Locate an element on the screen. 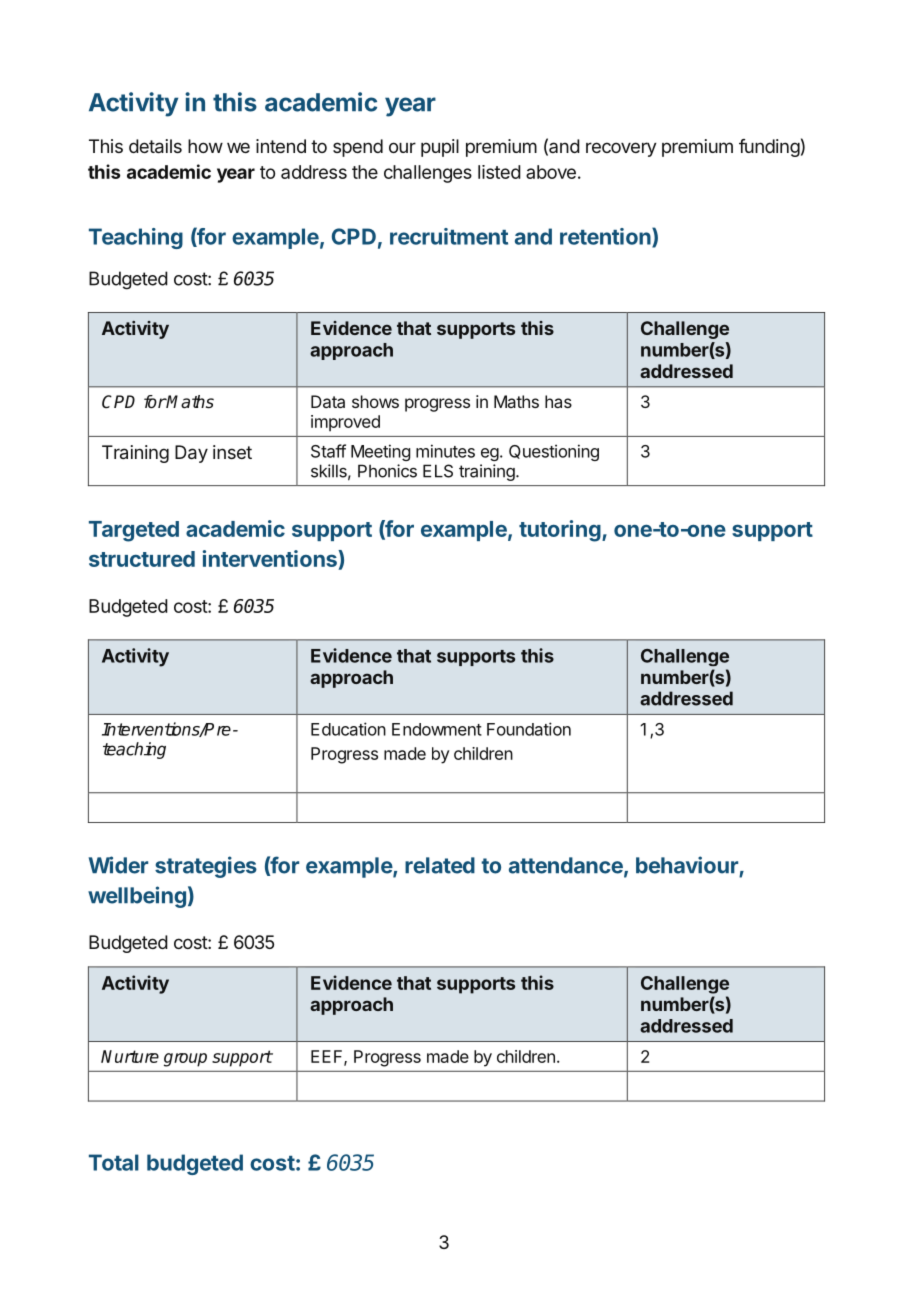 The height and width of the screenshot is (1308, 924). behaviour is located at coordinates (687, 865).
